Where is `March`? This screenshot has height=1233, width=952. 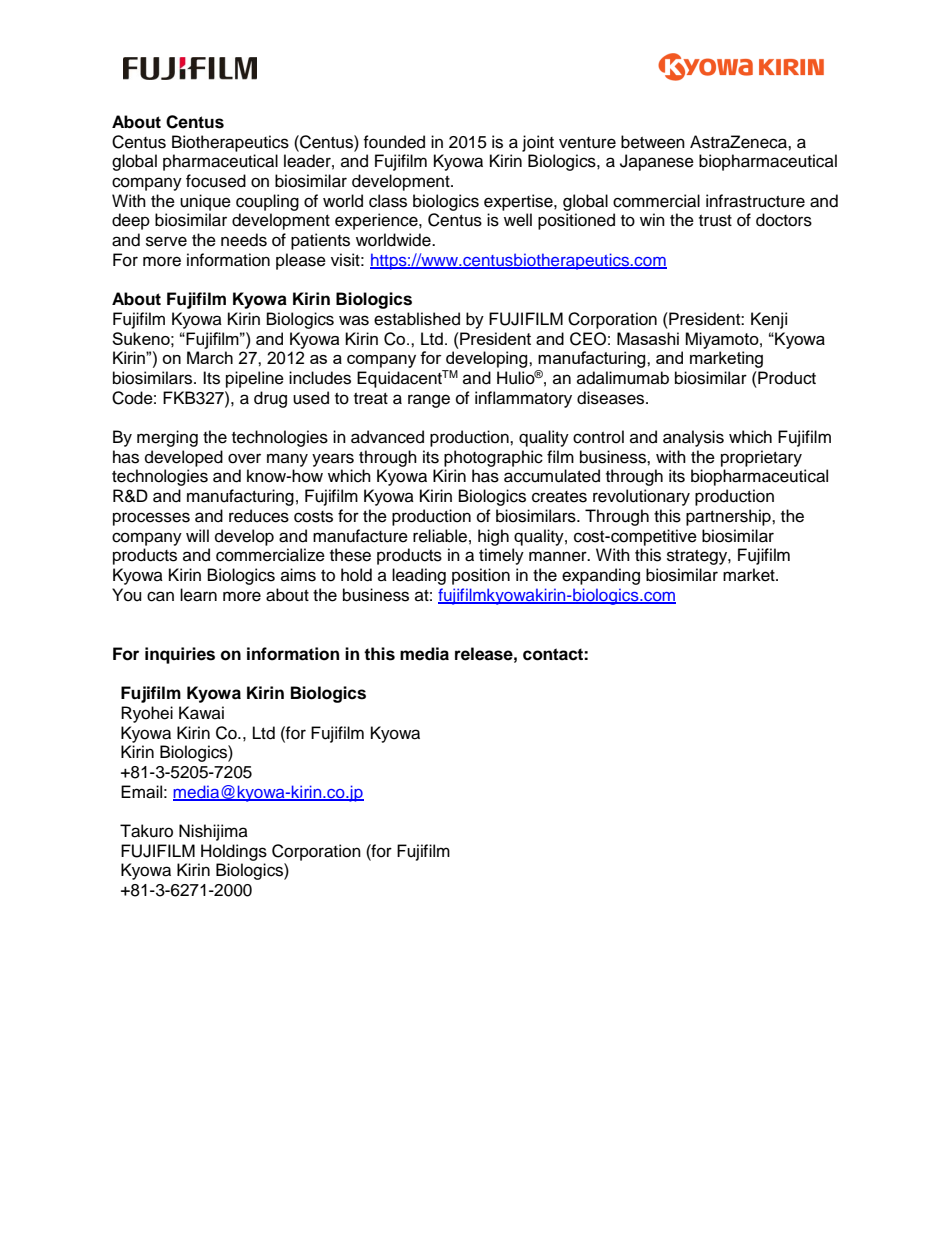 March is located at coordinates (210, 357).
